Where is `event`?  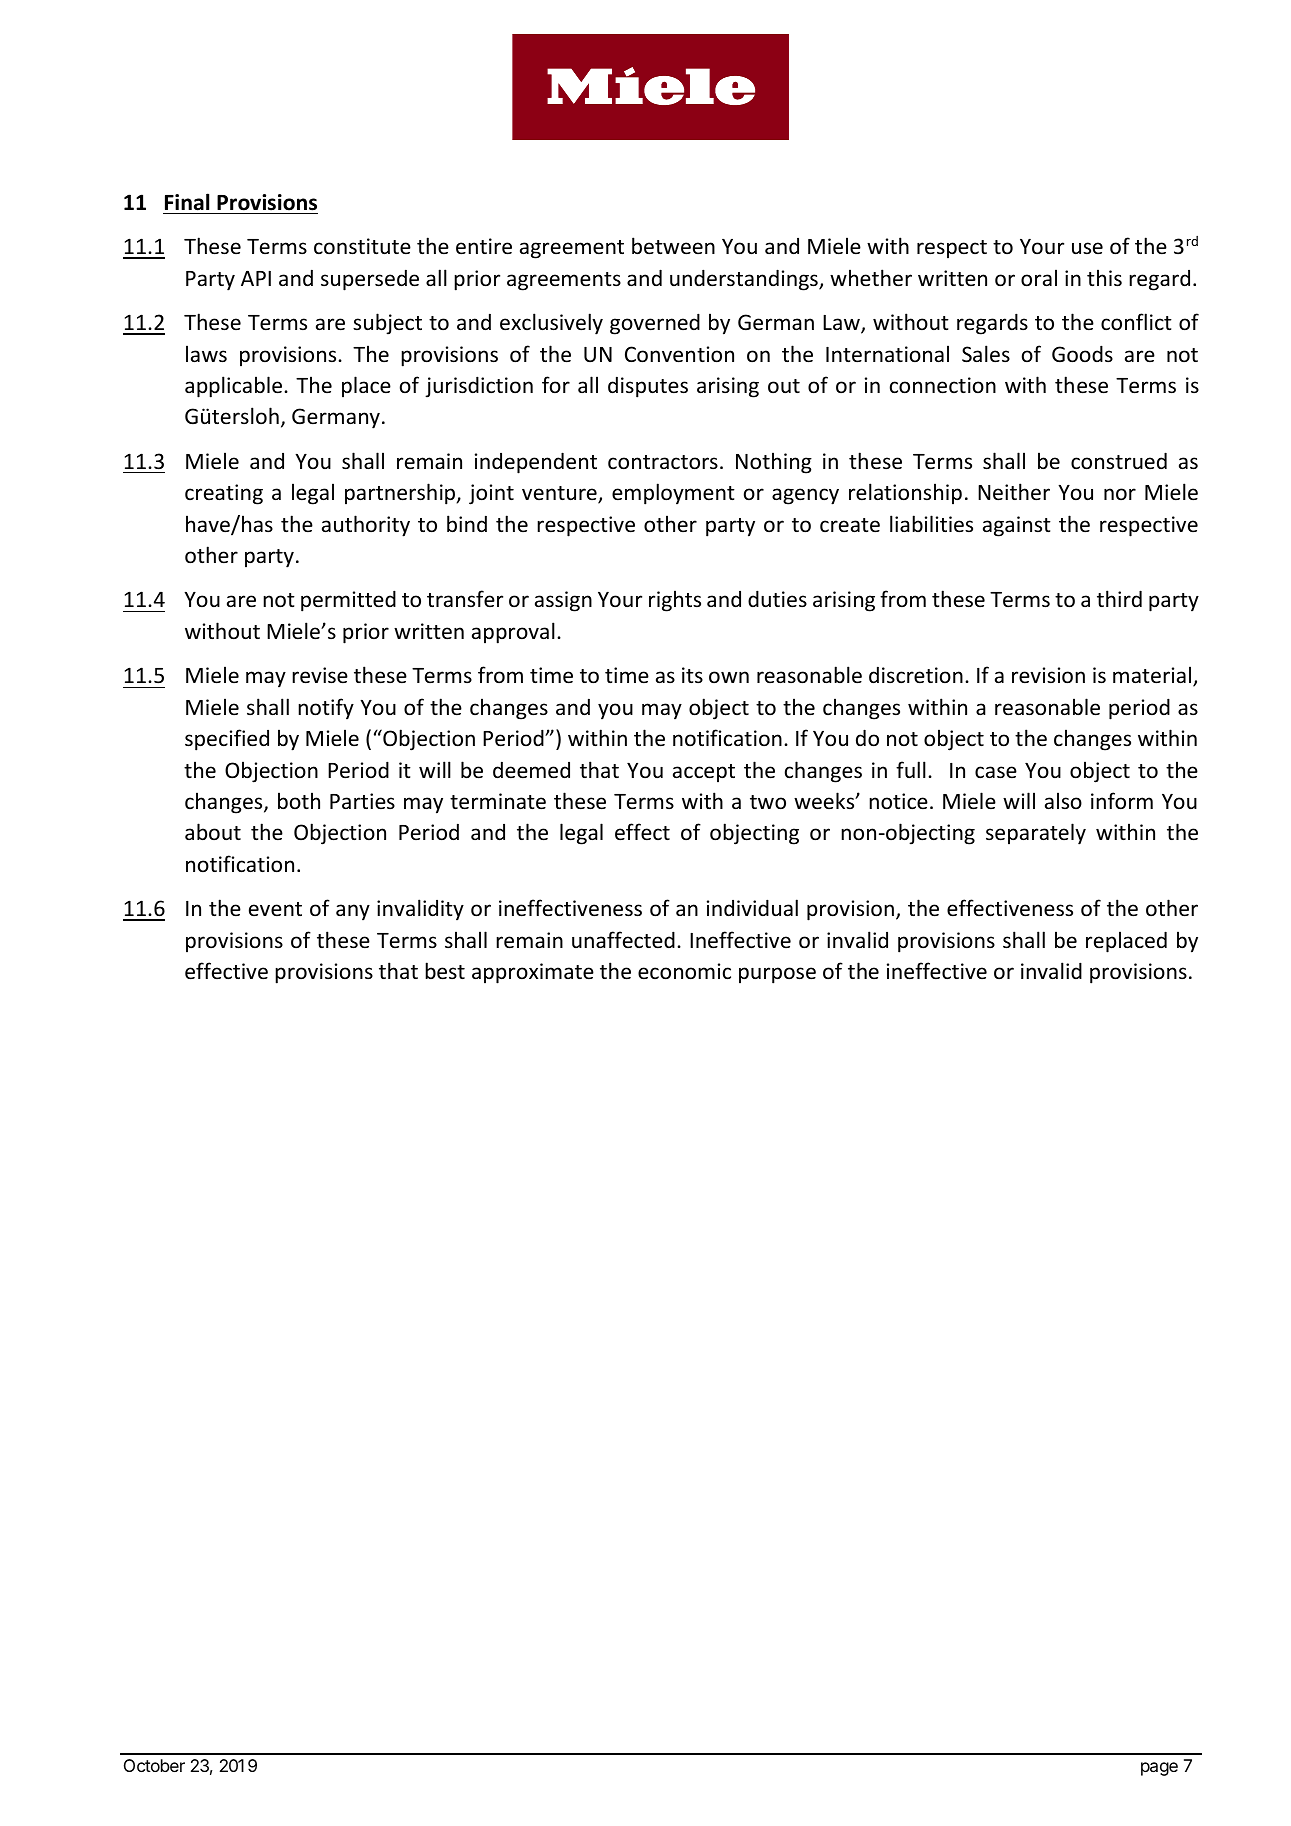
event is located at coordinates (275, 909).
